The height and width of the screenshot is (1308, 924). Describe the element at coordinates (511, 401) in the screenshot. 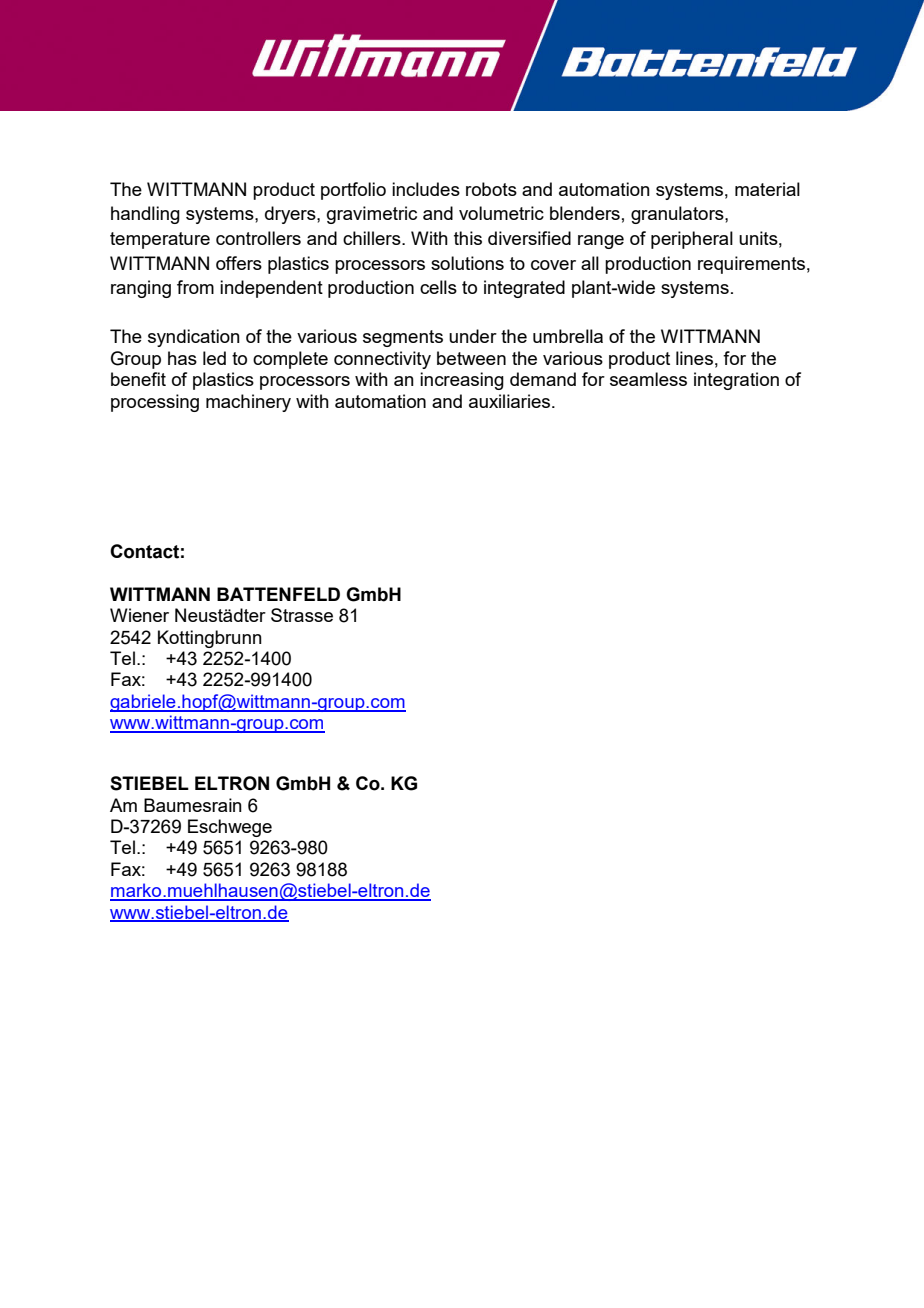

I see `auxiliaries` at that location.
